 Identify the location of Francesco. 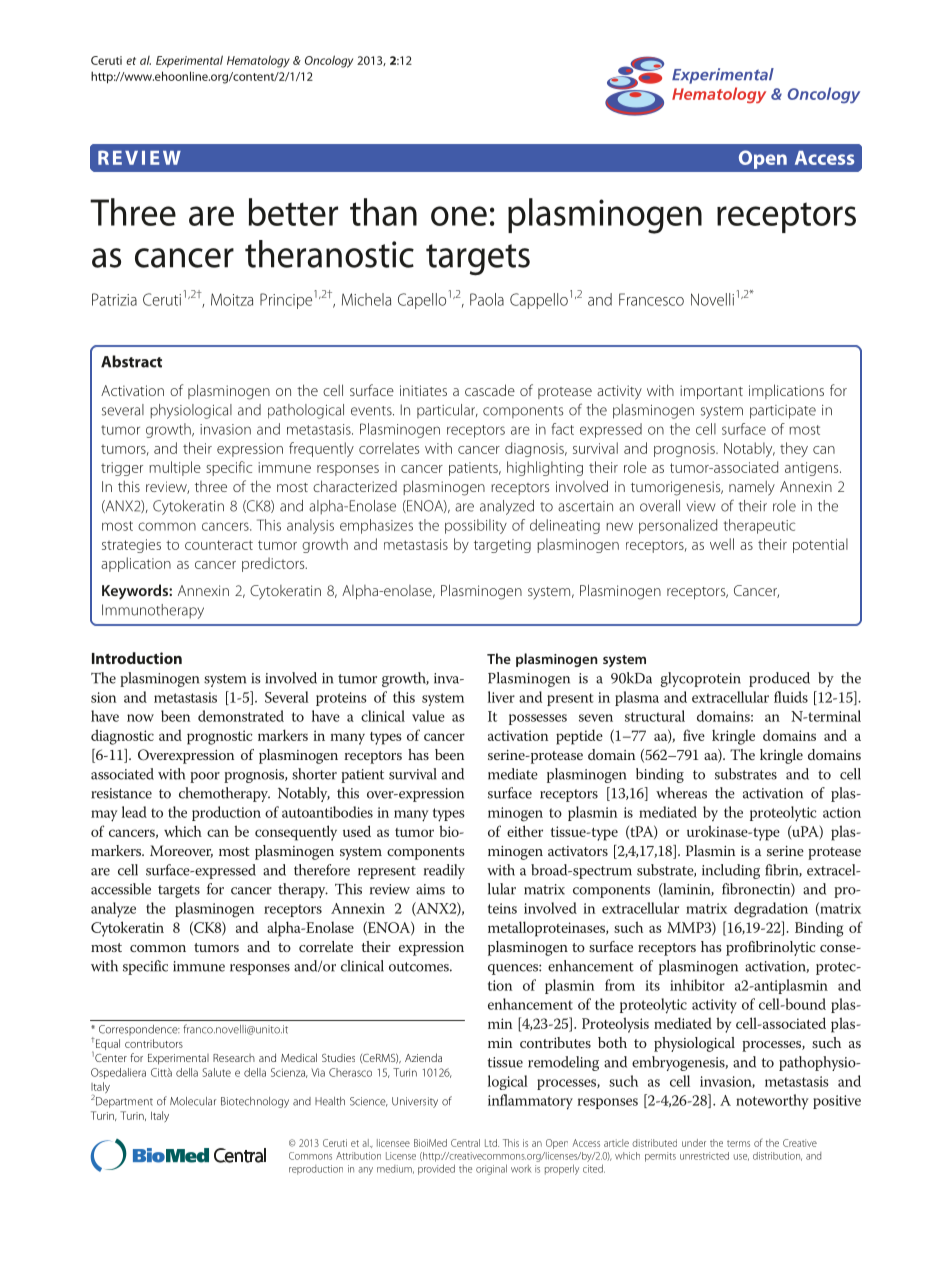
(651, 299).
